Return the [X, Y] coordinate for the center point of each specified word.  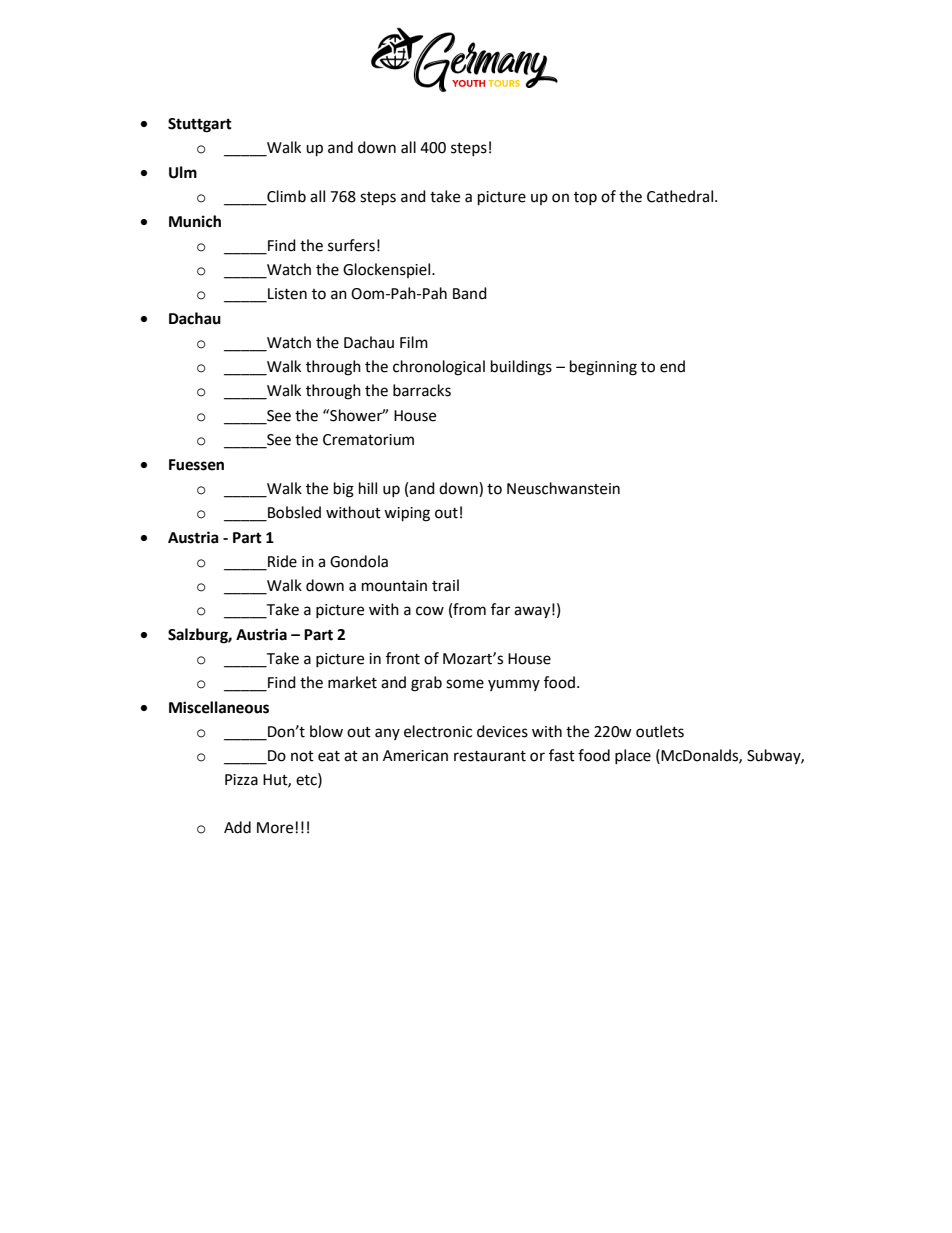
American [415, 756]
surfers [351, 245]
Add [237, 827]
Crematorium [368, 440]
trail [445, 585]
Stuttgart [200, 125]
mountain [394, 586]
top [585, 198]
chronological [439, 368]
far [500, 609]
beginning [603, 368]
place [633, 756]
